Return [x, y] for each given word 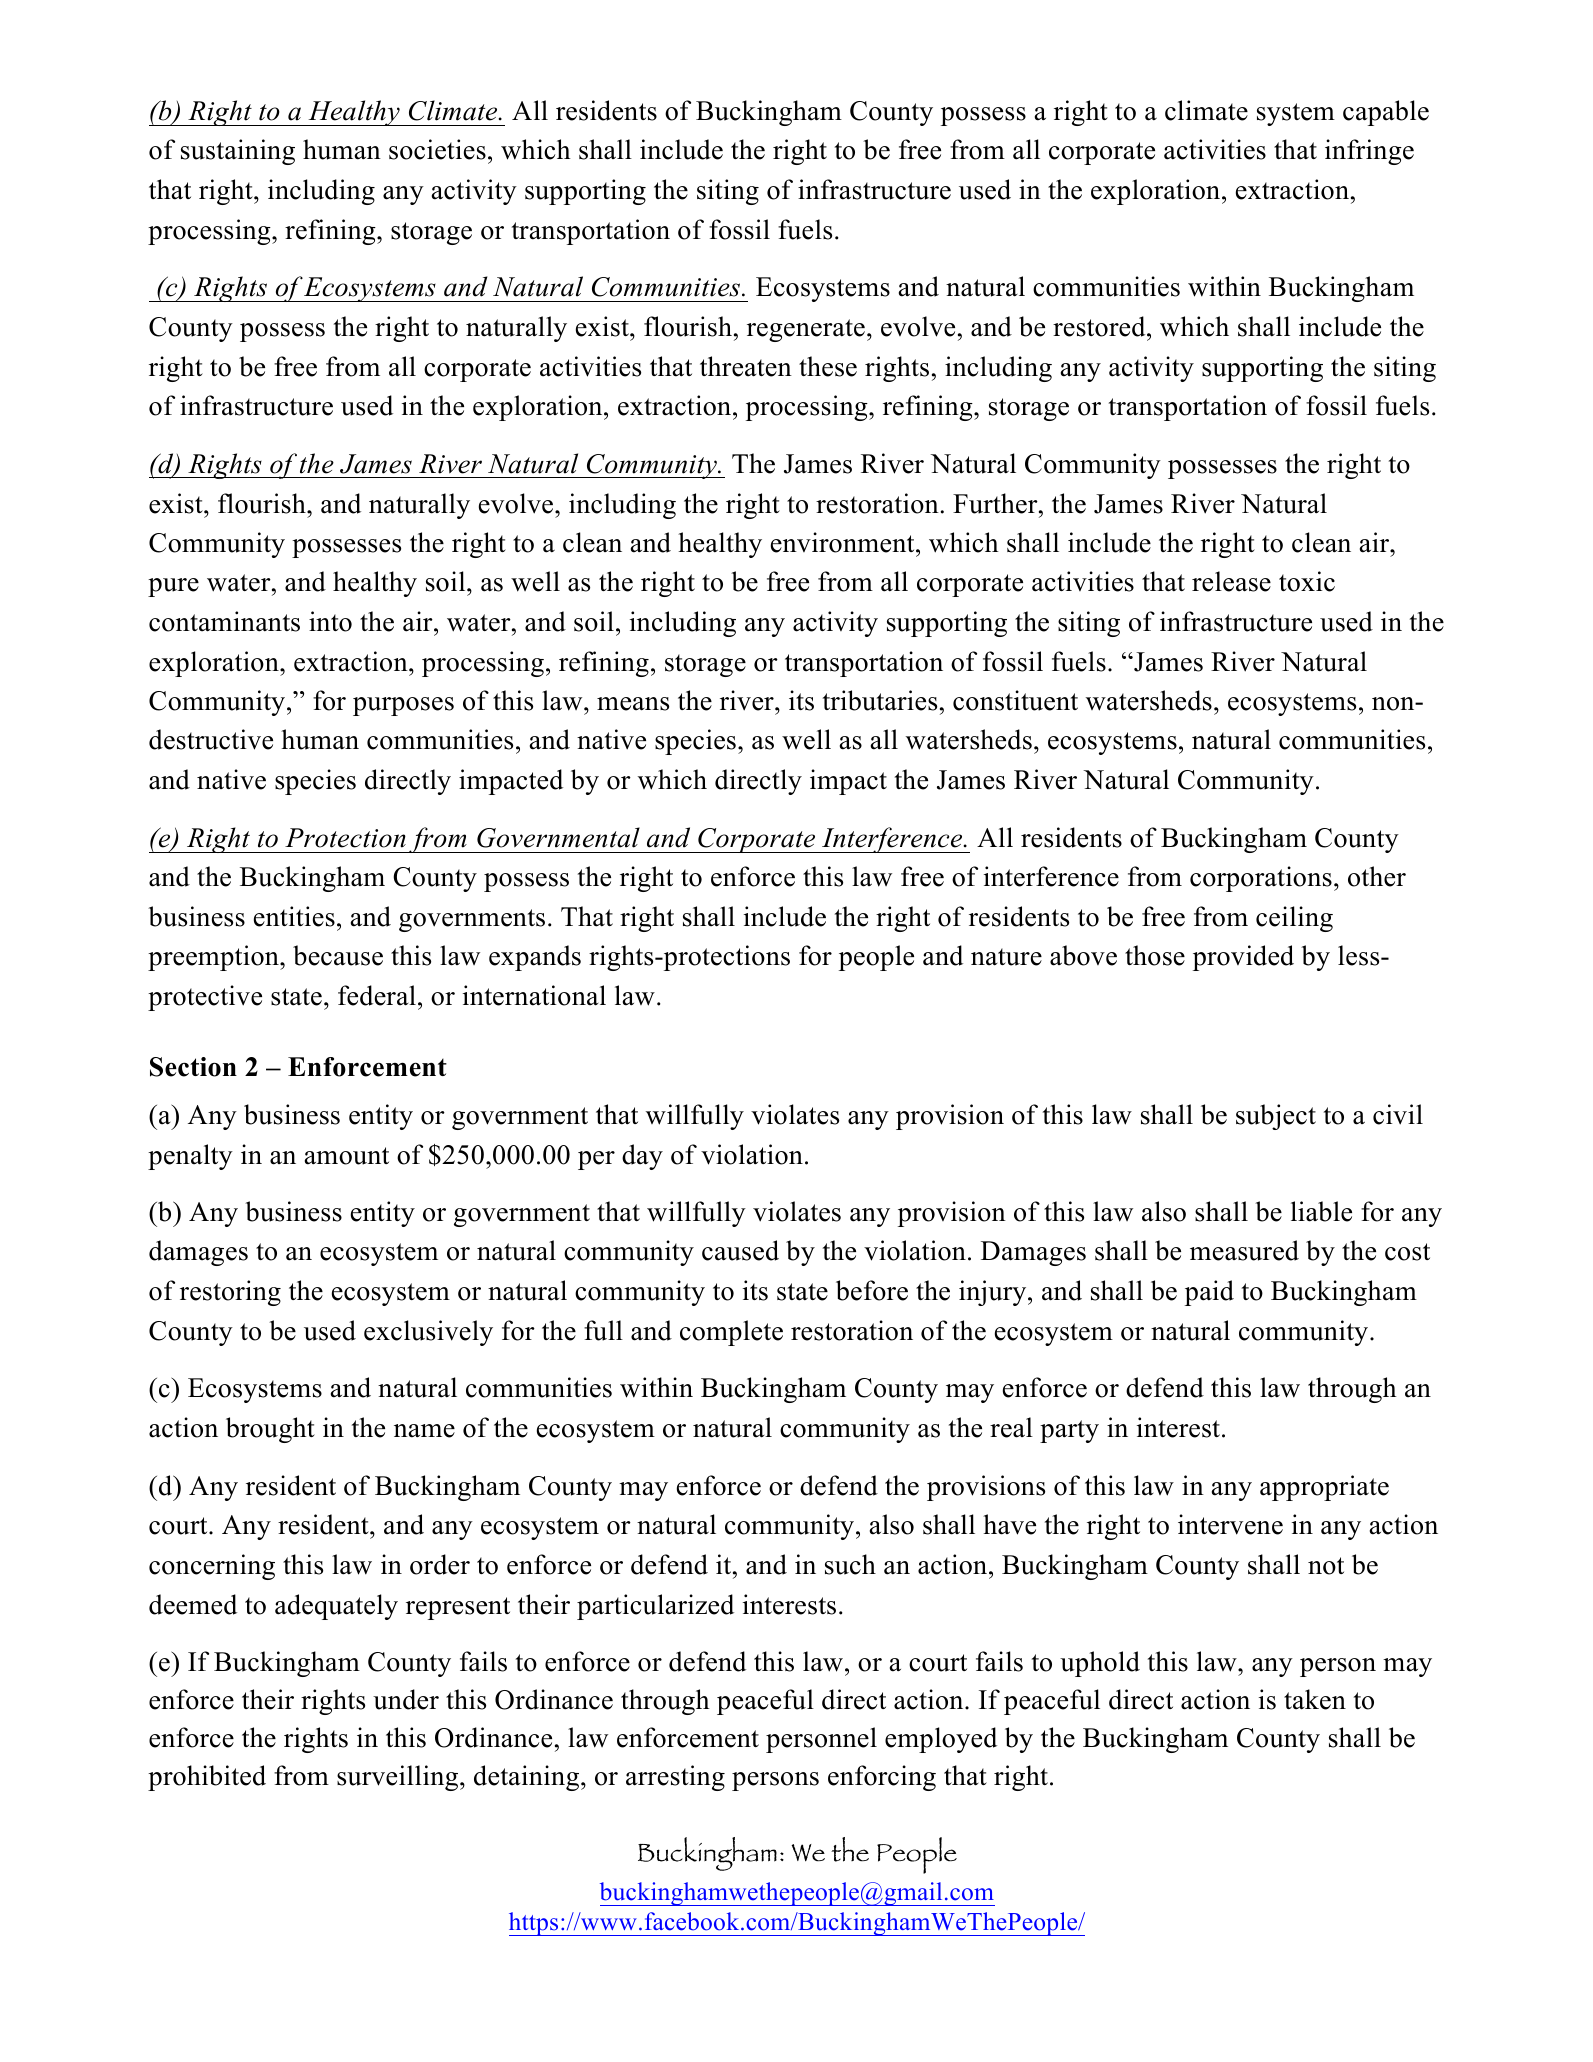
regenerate [806, 330]
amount [347, 1156]
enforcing [882, 1778]
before [872, 1290]
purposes [403, 706]
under [406, 1699]
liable [1321, 1211]
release [1231, 581]
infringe [1369, 152]
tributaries [880, 700]
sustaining [238, 152]
